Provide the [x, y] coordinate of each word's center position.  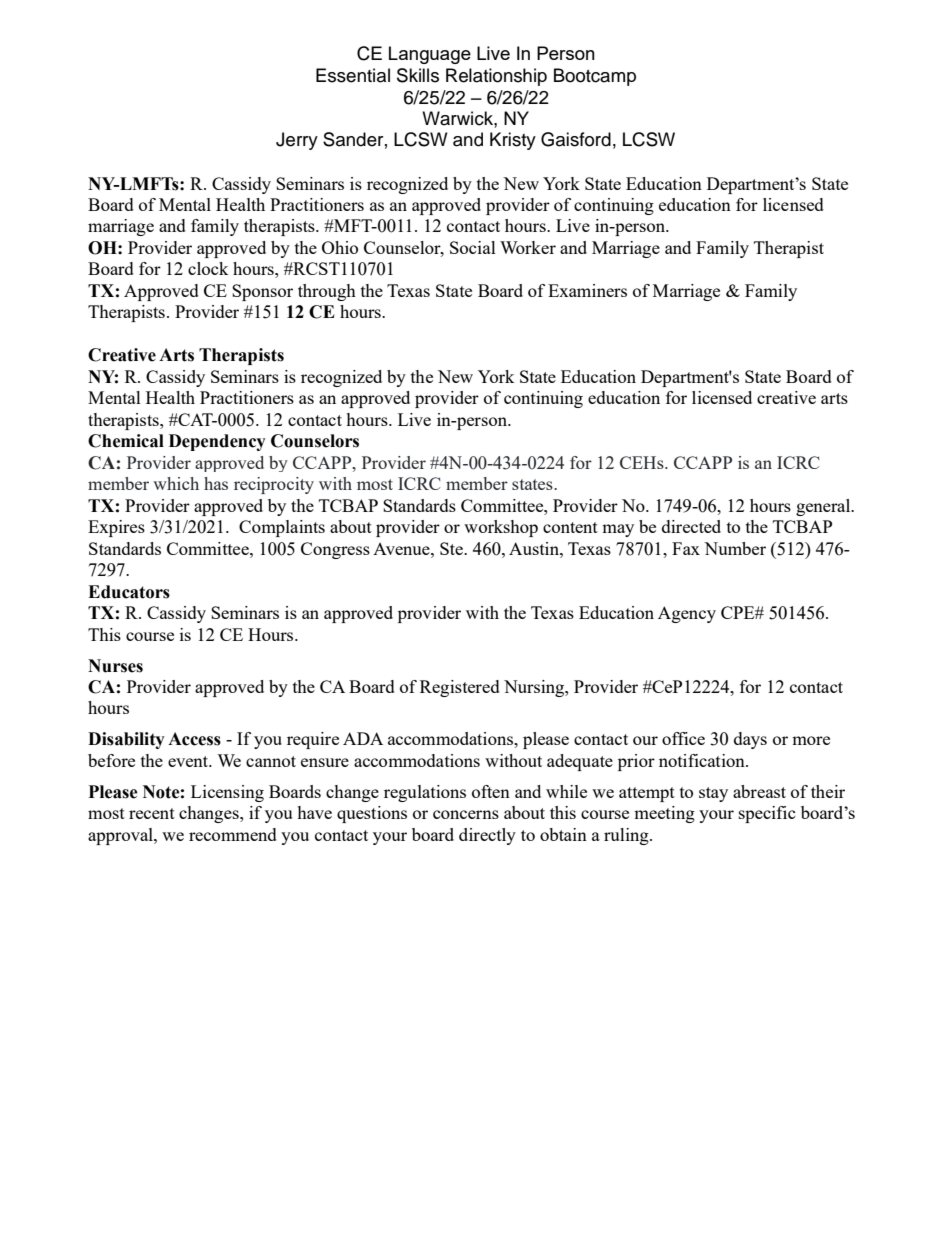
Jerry [297, 141]
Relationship [496, 77]
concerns [466, 814]
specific [767, 814]
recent [152, 813]
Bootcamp [595, 77]
